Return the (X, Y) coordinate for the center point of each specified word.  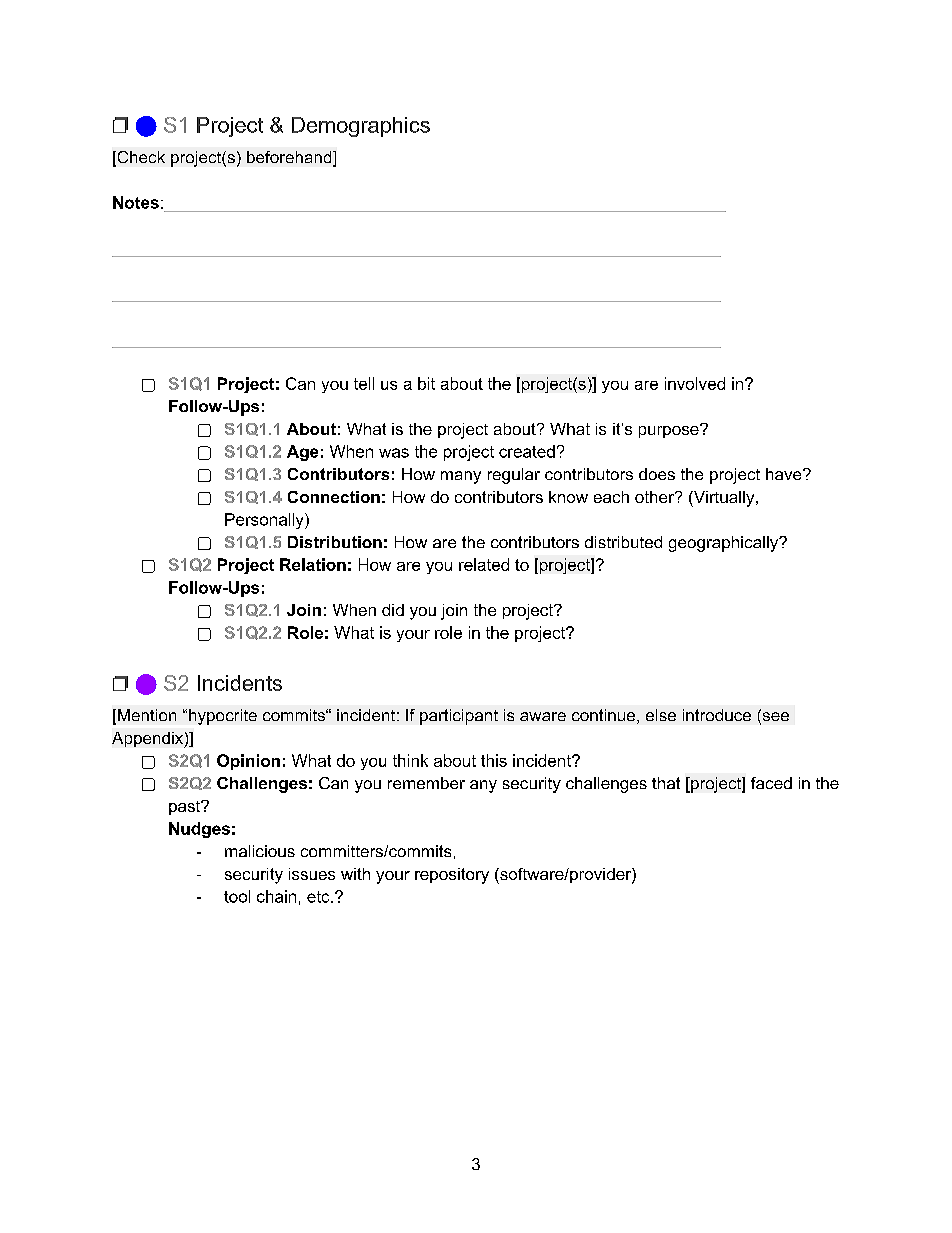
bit (426, 383)
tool (237, 896)
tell (364, 383)
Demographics (361, 127)
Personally (265, 521)
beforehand (290, 158)
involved (695, 383)
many (461, 477)
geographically (725, 544)
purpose (670, 431)
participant (459, 717)
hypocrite (223, 717)
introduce (717, 715)
